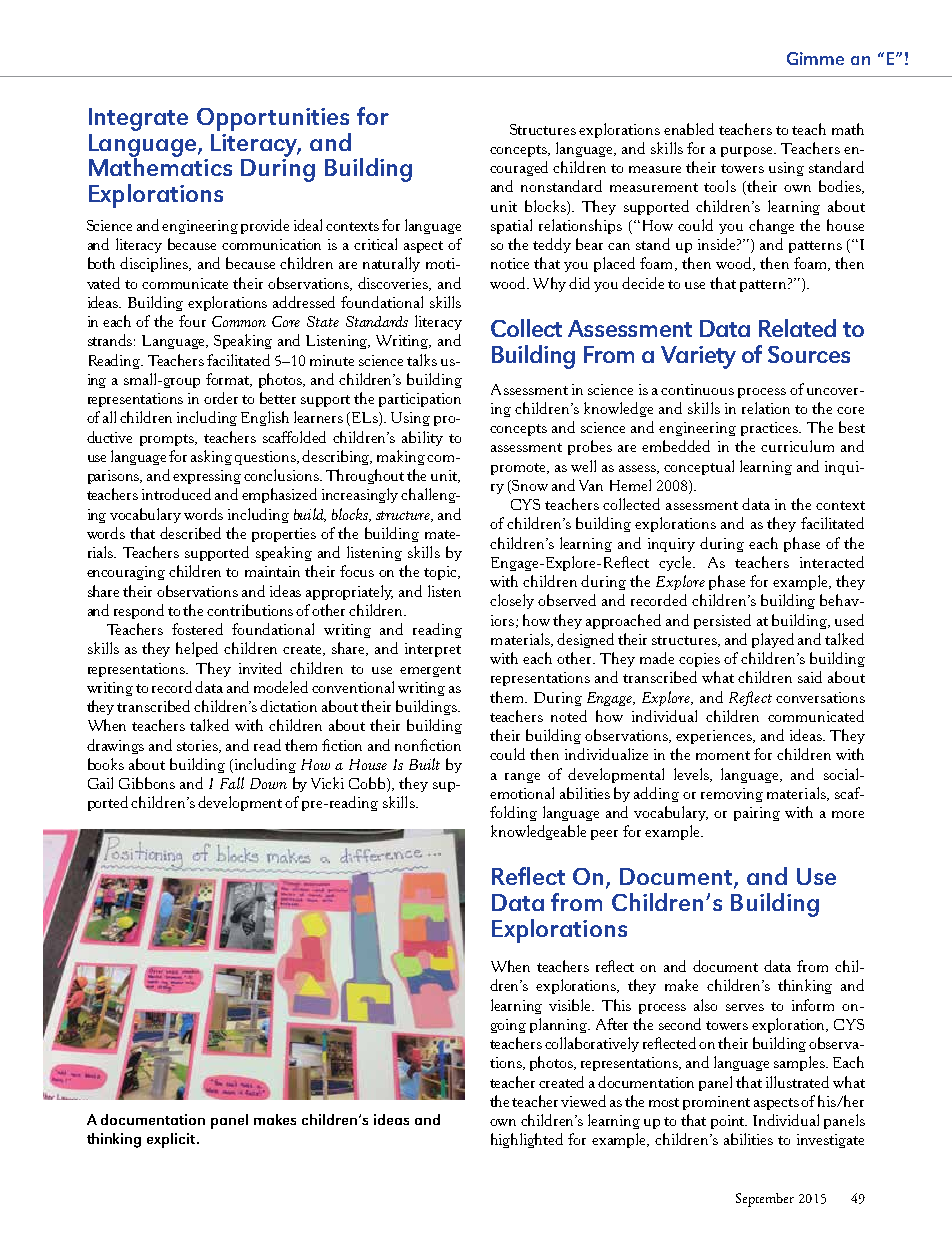  What do you see at coordinates (757, 814) in the page?
I see `pairing` at bounding box center [757, 814].
